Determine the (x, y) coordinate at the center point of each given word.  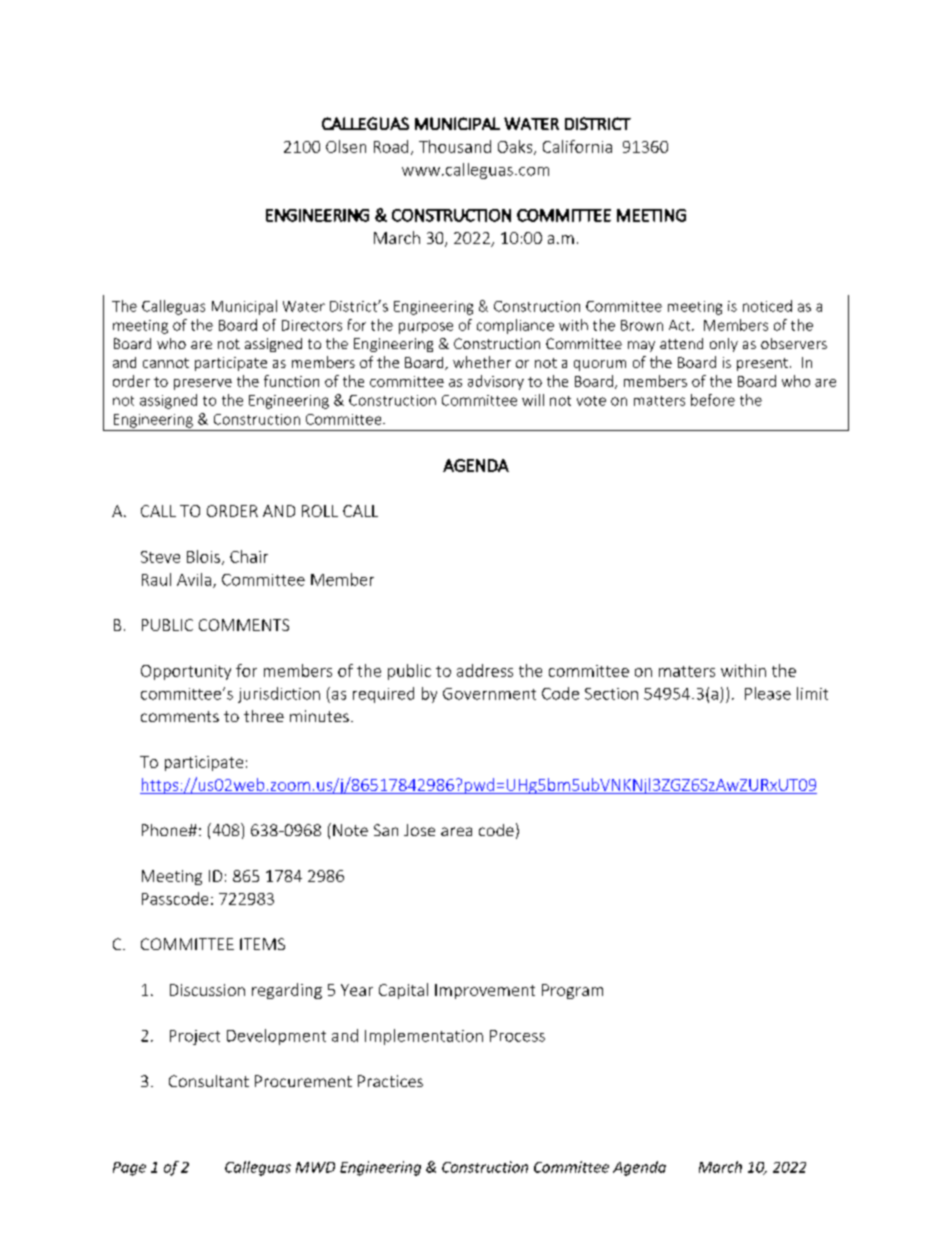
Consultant (209, 1081)
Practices (390, 1081)
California (577, 146)
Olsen (346, 146)
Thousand (455, 146)
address (485, 670)
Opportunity (186, 672)
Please (768, 693)
